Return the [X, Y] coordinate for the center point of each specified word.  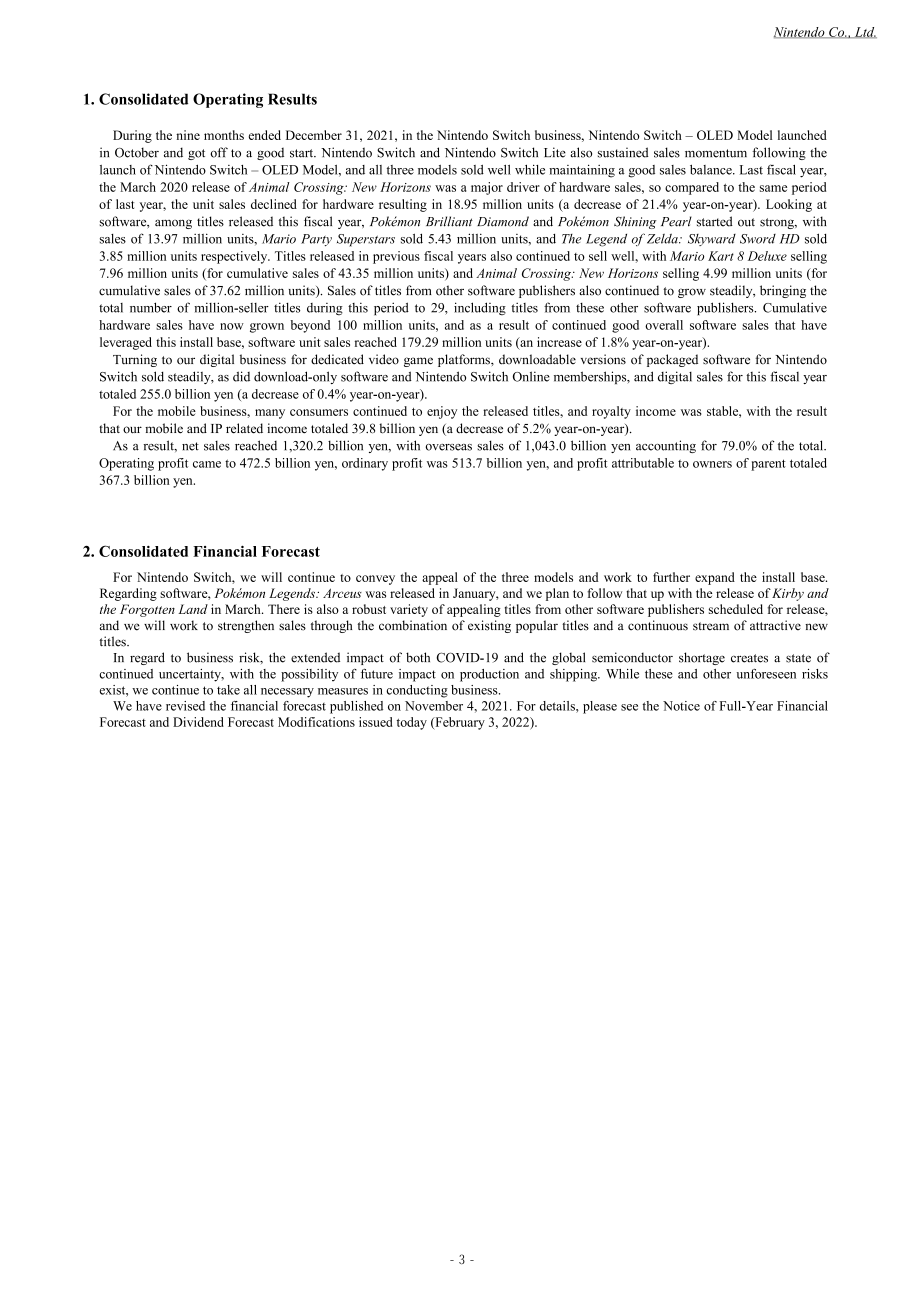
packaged [672, 360]
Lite [555, 152]
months [224, 135]
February [459, 723]
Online [531, 376]
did [241, 376]
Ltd [864, 32]
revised [185, 706]
